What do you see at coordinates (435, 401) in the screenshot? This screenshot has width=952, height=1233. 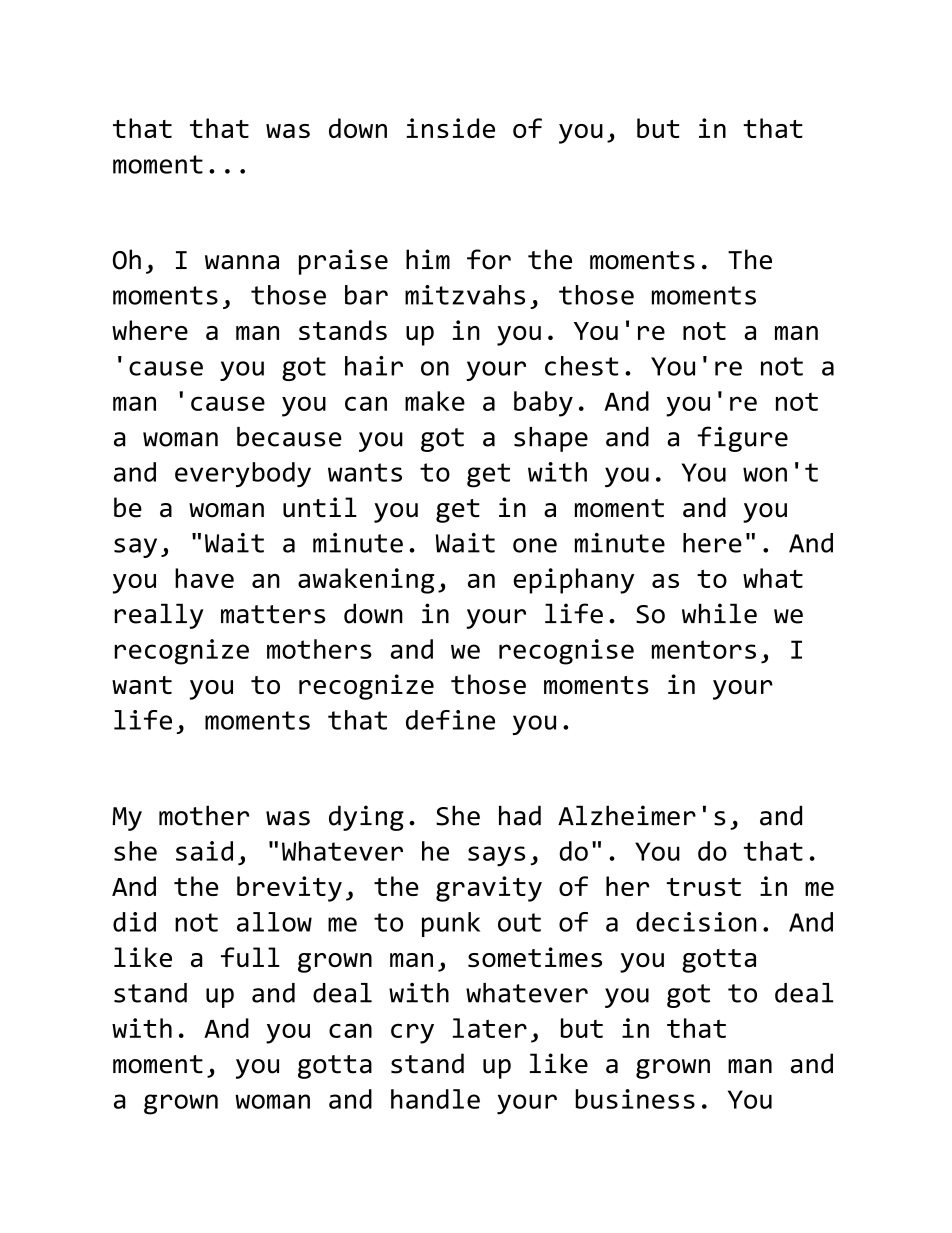 I see `make` at bounding box center [435, 401].
